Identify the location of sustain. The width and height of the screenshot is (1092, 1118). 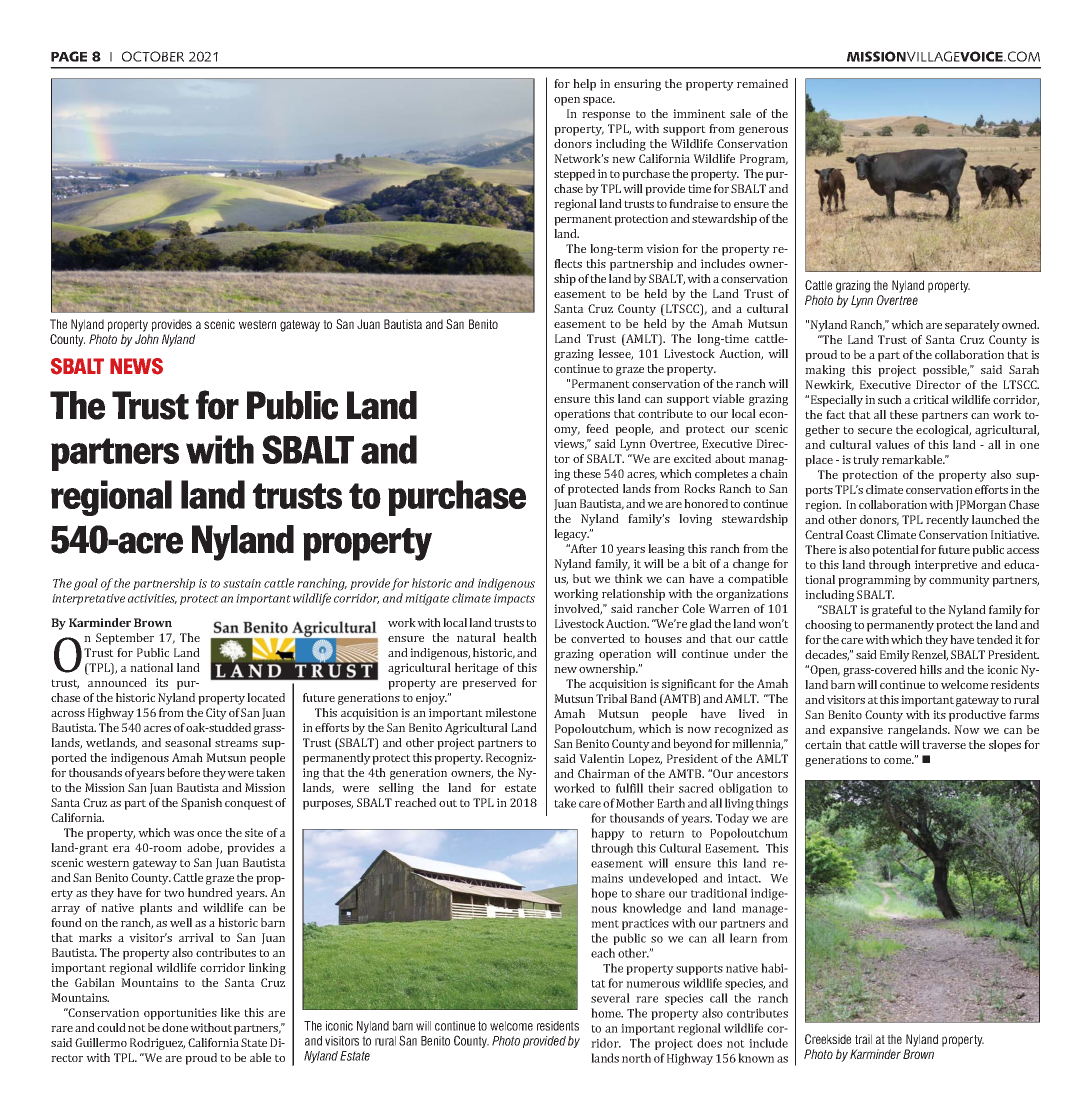
(242, 583).
